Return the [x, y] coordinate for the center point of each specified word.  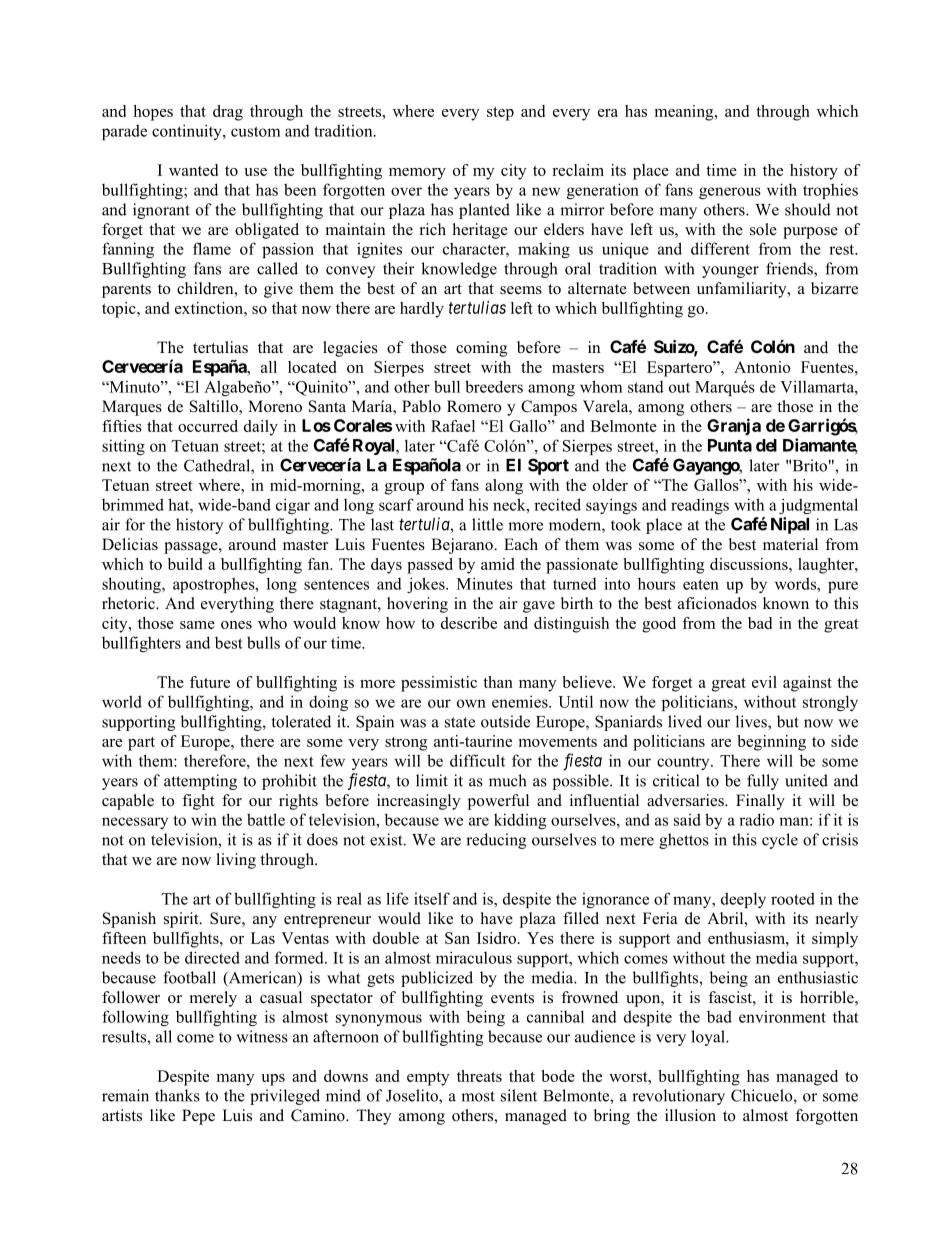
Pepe [198, 1117]
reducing [496, 841]
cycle [780, 841]
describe [469, 623]
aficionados [717, 603]
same [197, 625]
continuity [188, 132]
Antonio [762, 367]
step [500, 114]
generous [730, 193]
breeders [494, 386]
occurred [208, 426]
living [236, 861]
